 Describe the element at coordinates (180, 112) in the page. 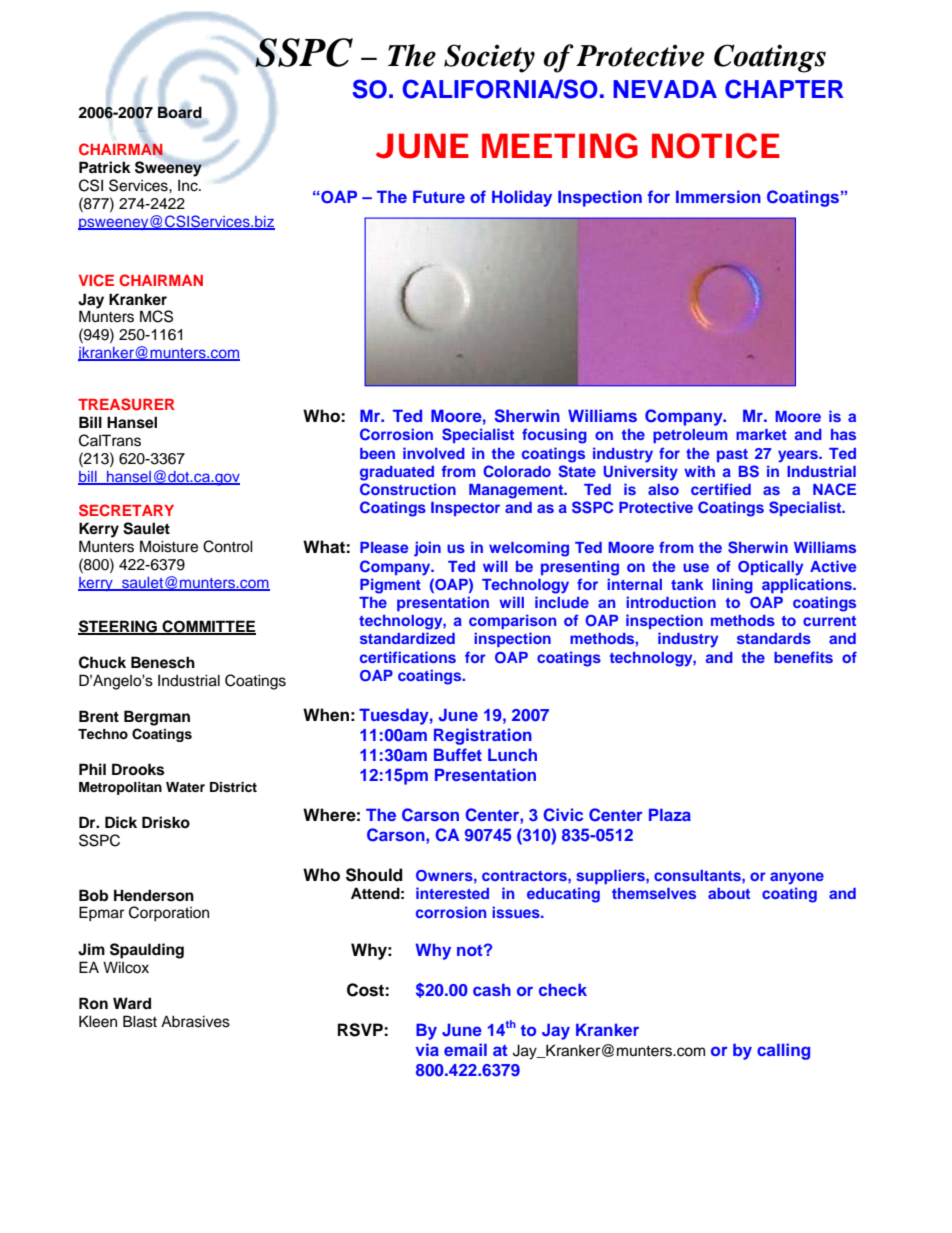

I see `Board` at that location.
